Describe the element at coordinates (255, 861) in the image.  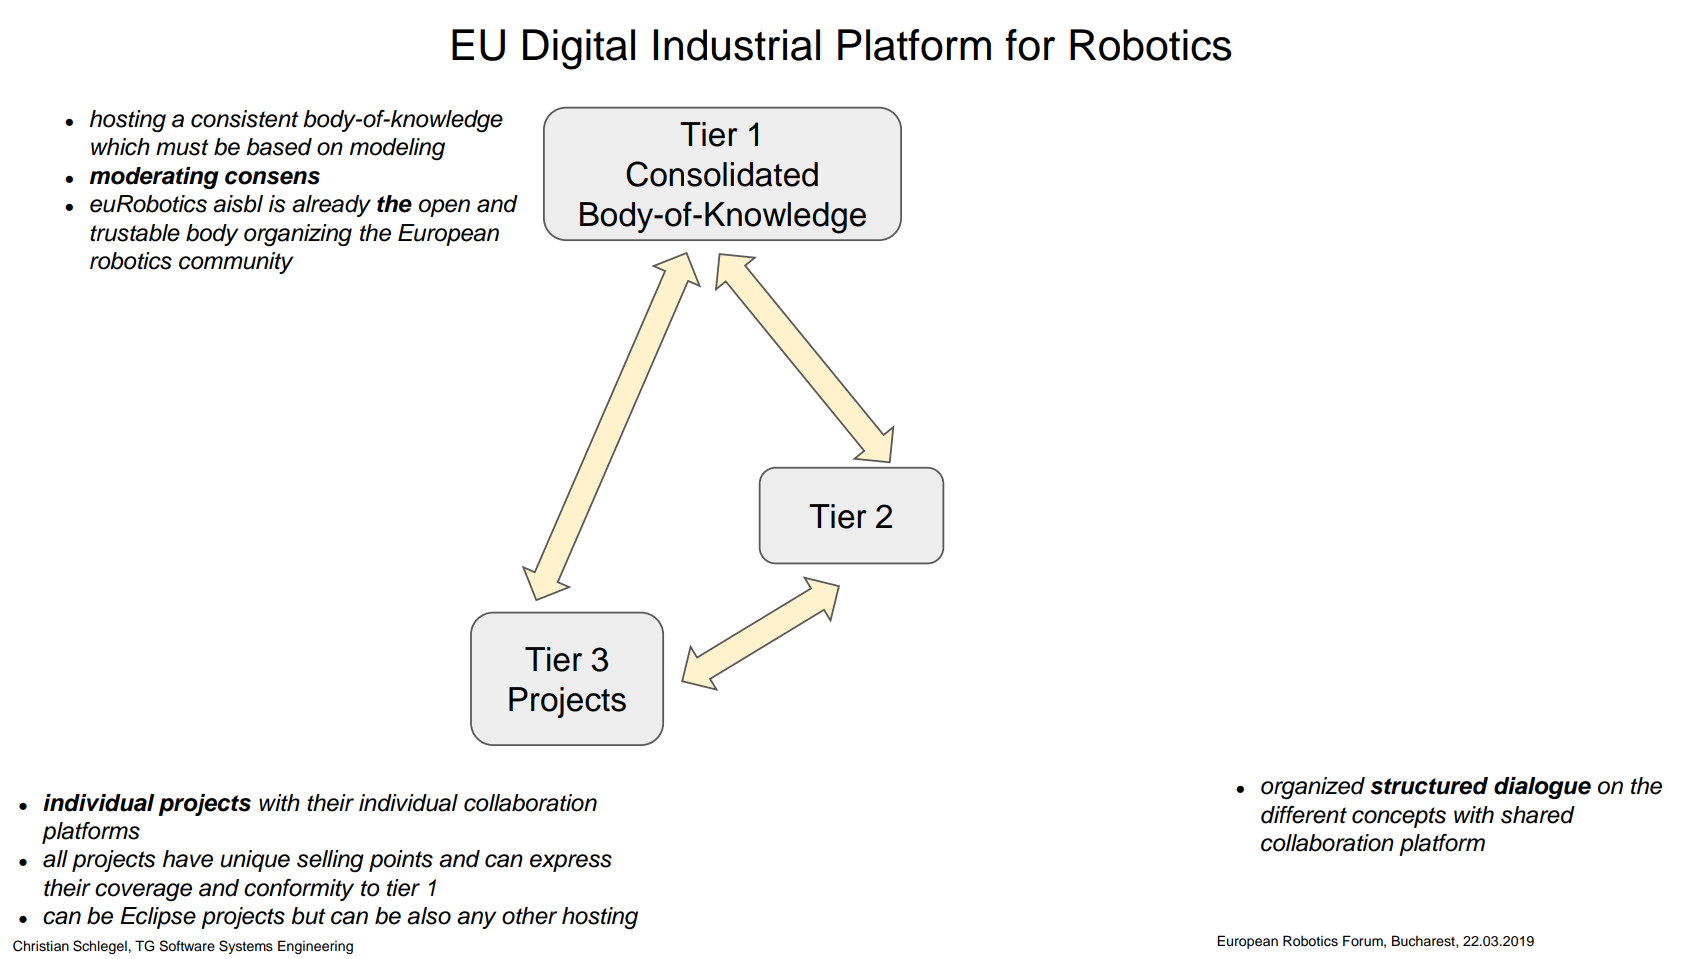
I see `unique` at that location.
